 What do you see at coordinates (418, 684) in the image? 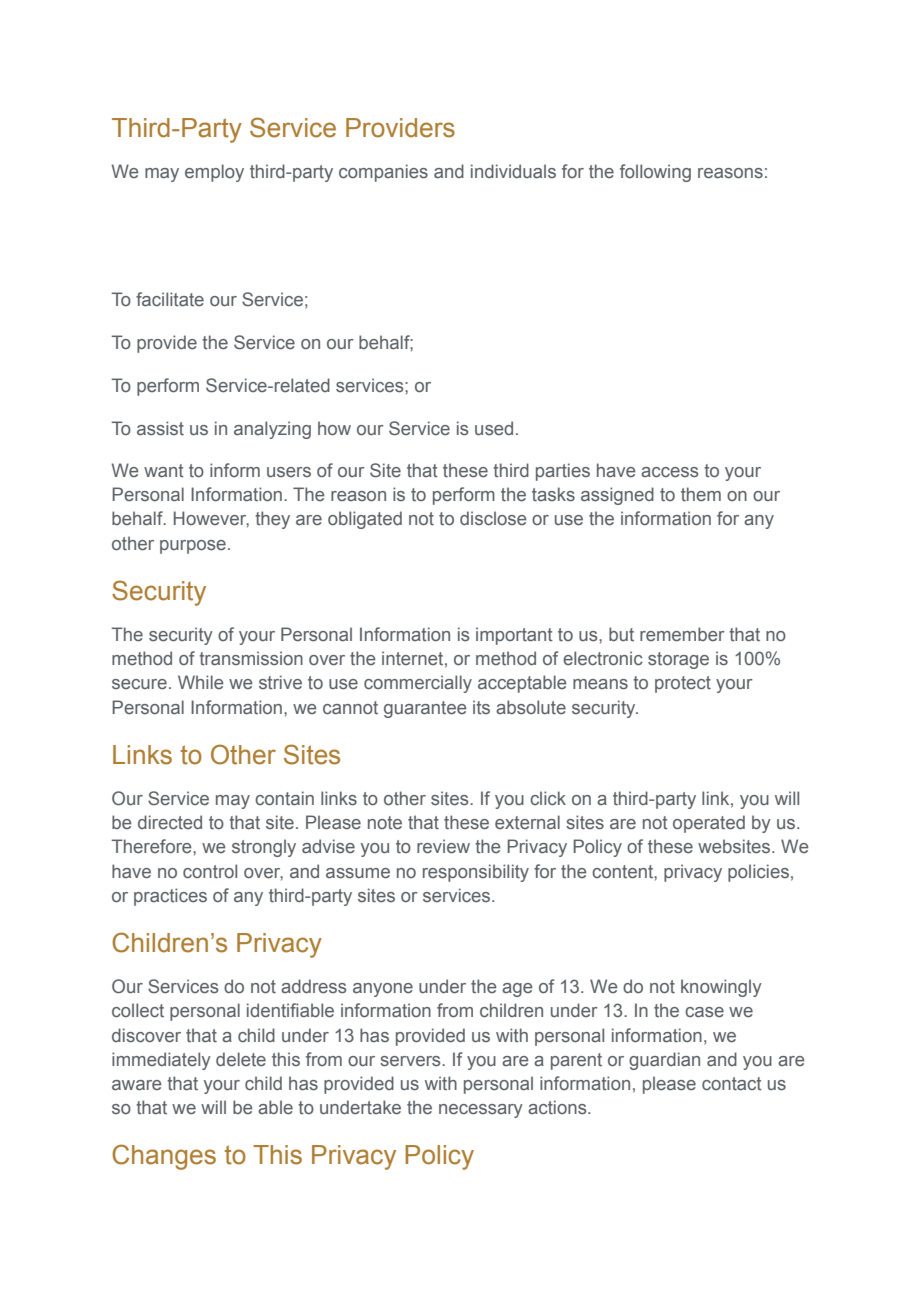
I see `commercially` at bounding box center [418, 684].
